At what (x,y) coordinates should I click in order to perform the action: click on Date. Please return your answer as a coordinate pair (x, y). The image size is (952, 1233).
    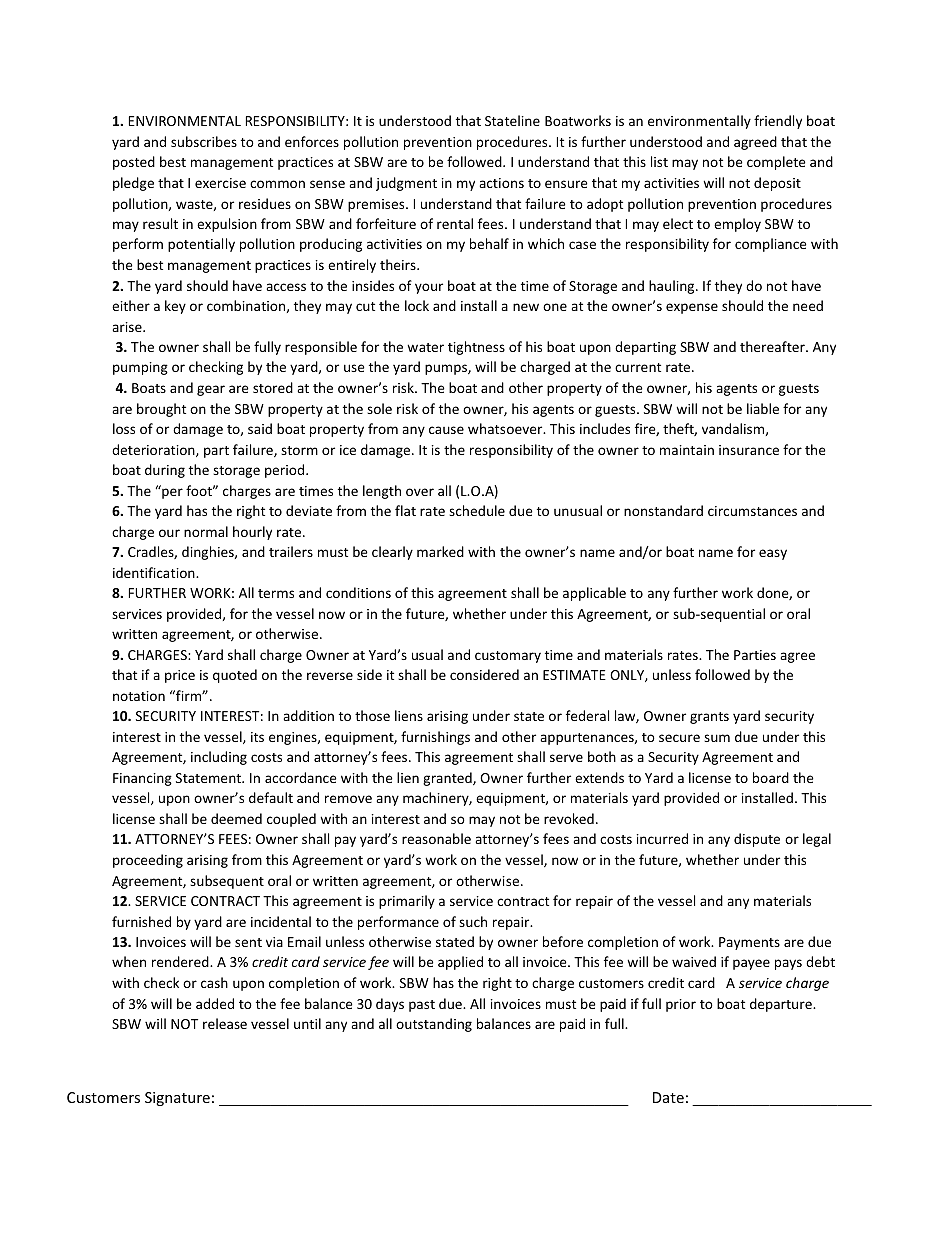
    Looking at the image, I should click on (668, 1097).
